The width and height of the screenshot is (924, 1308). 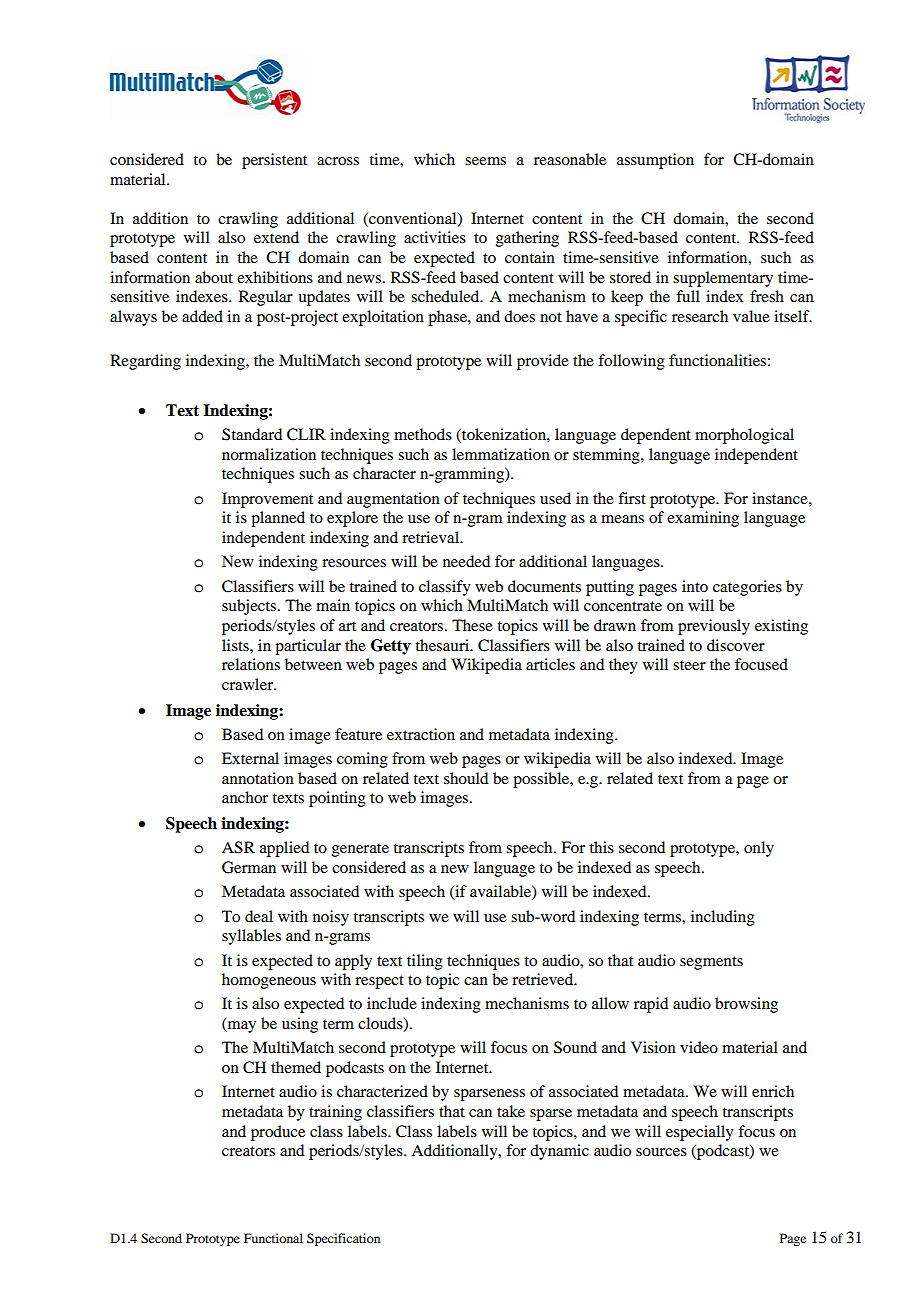 I want to click on discover, so click(x=736, y=645).
